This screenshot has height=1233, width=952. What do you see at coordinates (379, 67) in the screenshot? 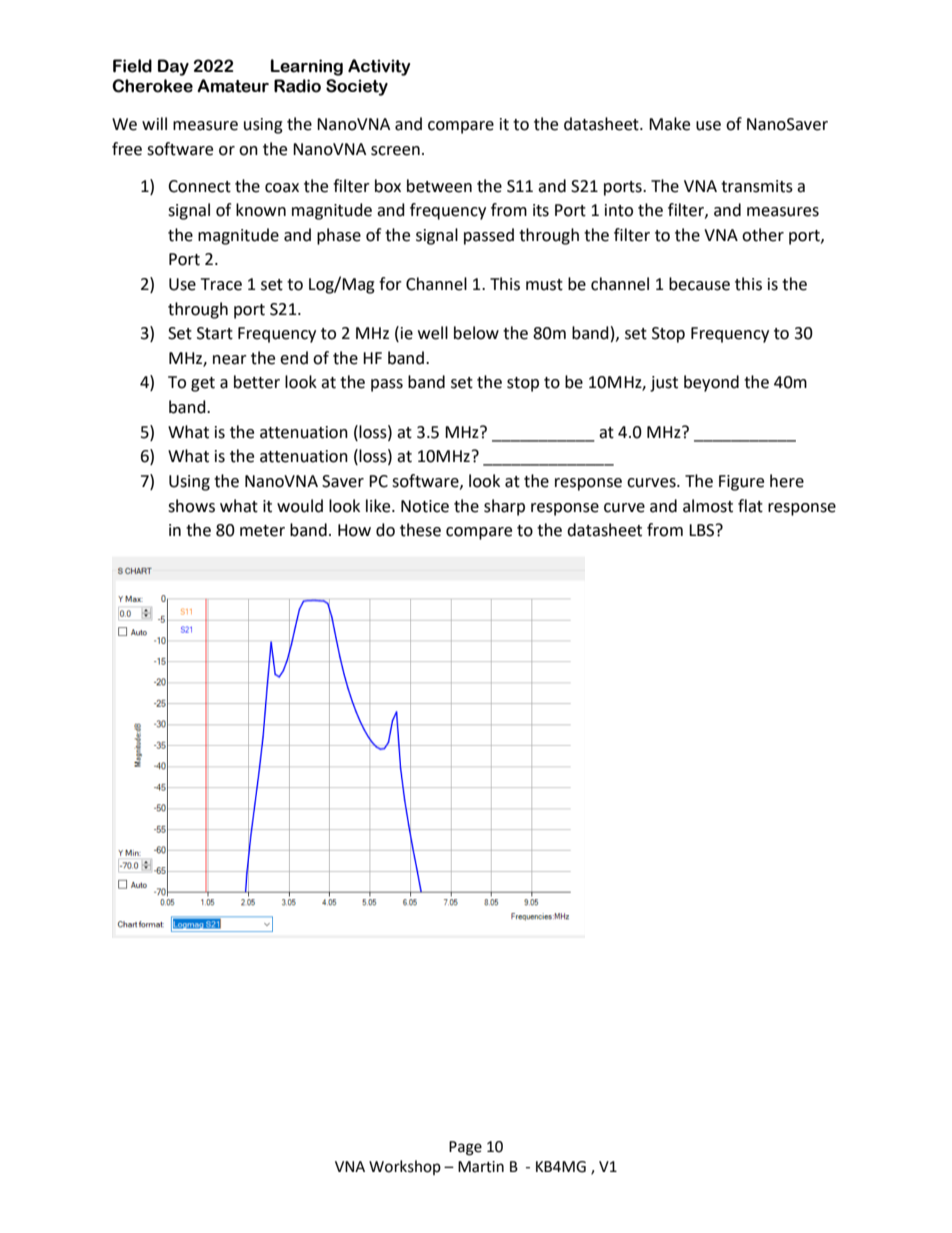
I see `Activity` at bounding box center [379, 67].
